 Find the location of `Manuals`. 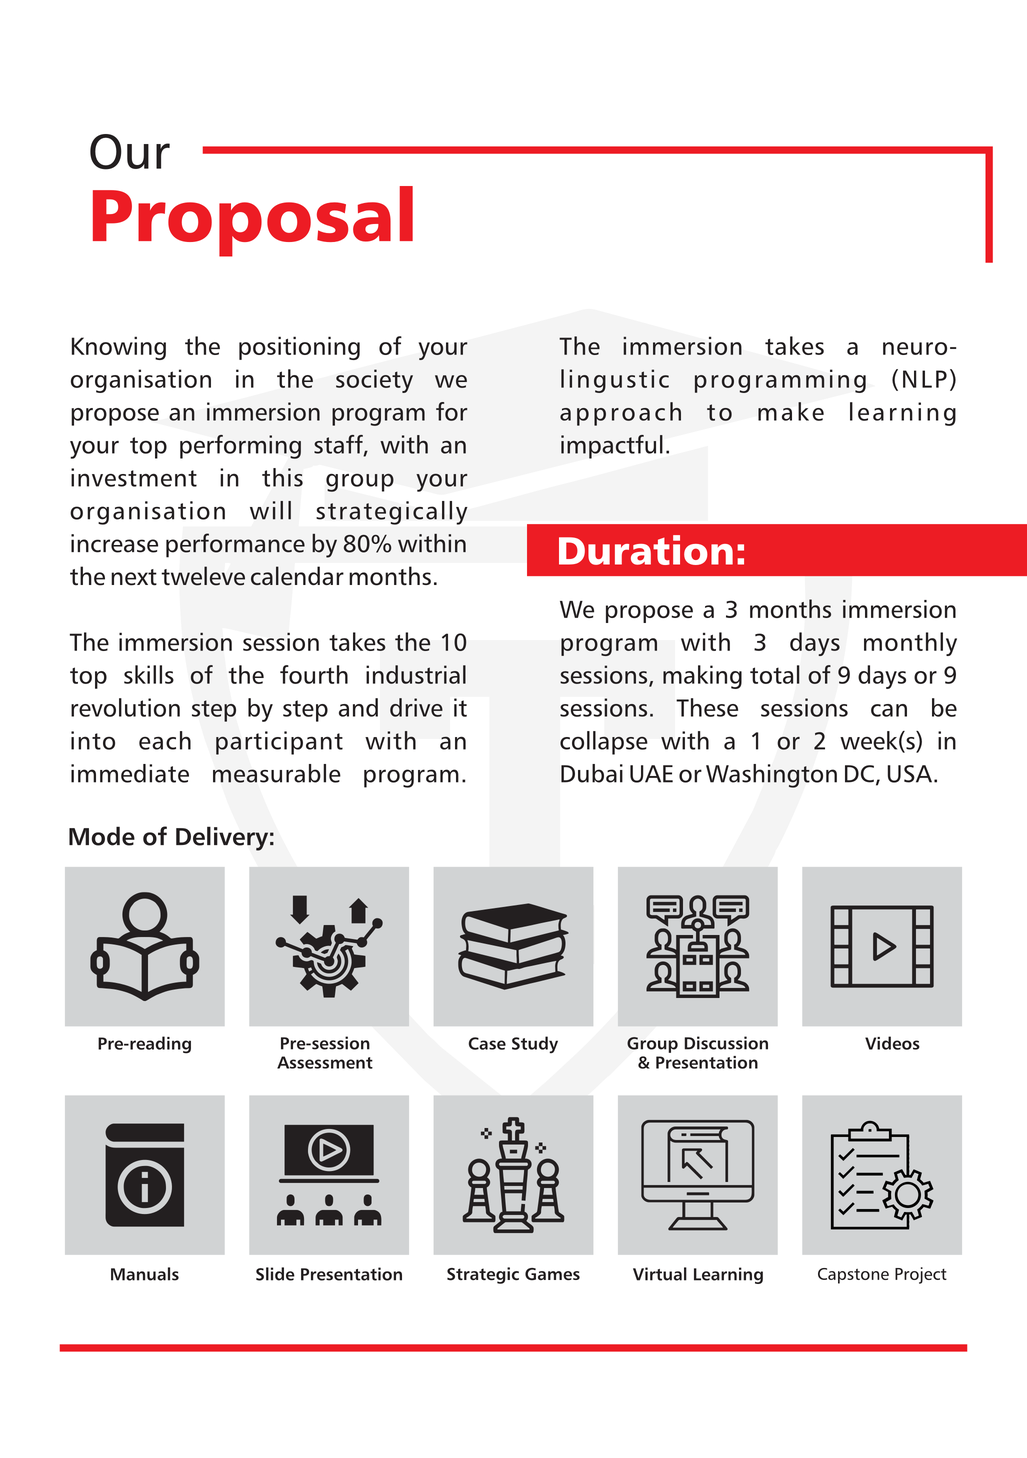

Manuals is located at coordinates (145, 1274).
